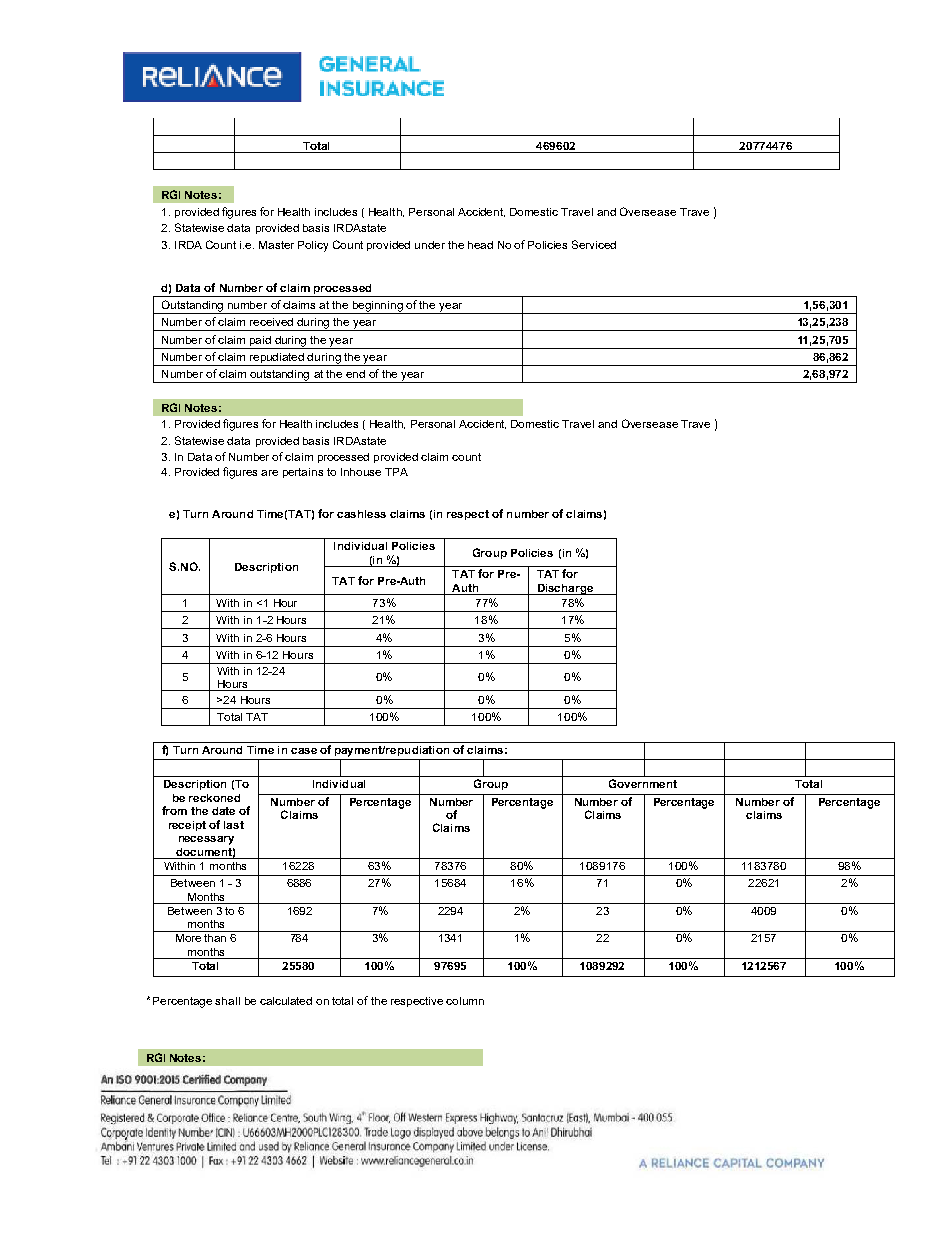 This screenshot has height=1233, width=952. Describe the element at coordinates (465, 1001) in the screenshot. I see `column` at that location.
